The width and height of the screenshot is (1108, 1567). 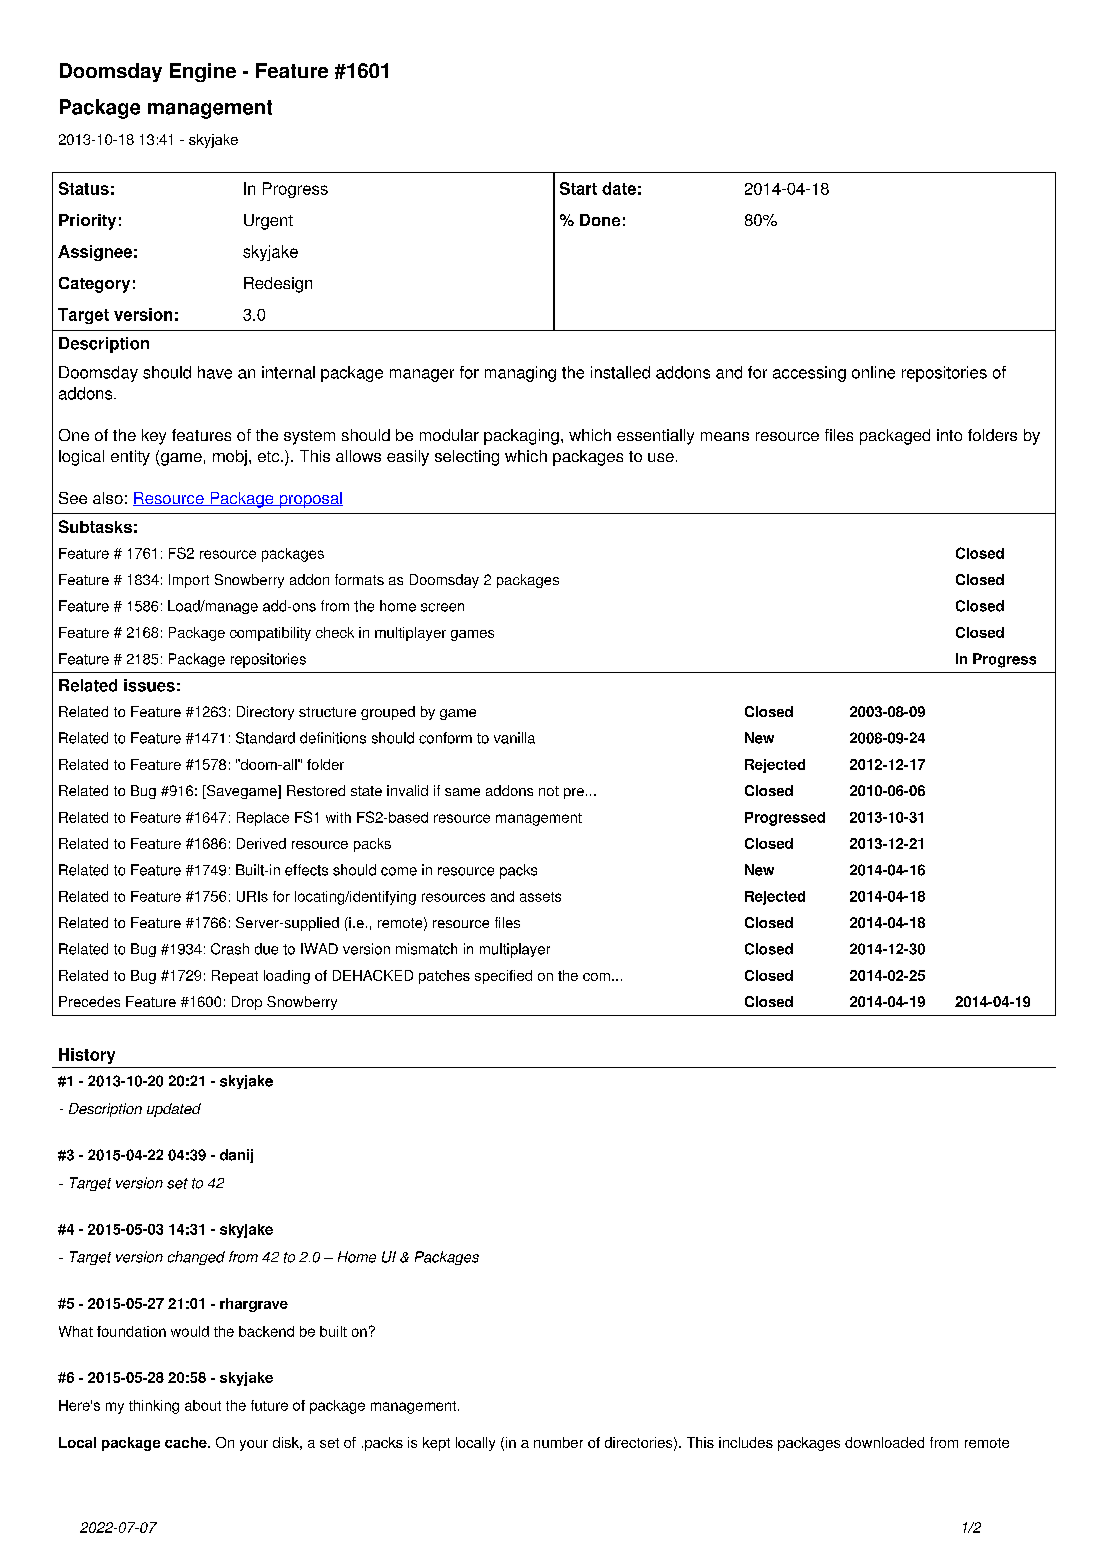 What do you see at coordinates (203, 72) in the screenshot?
I see `Engine` at bounding box center [203, 72].
